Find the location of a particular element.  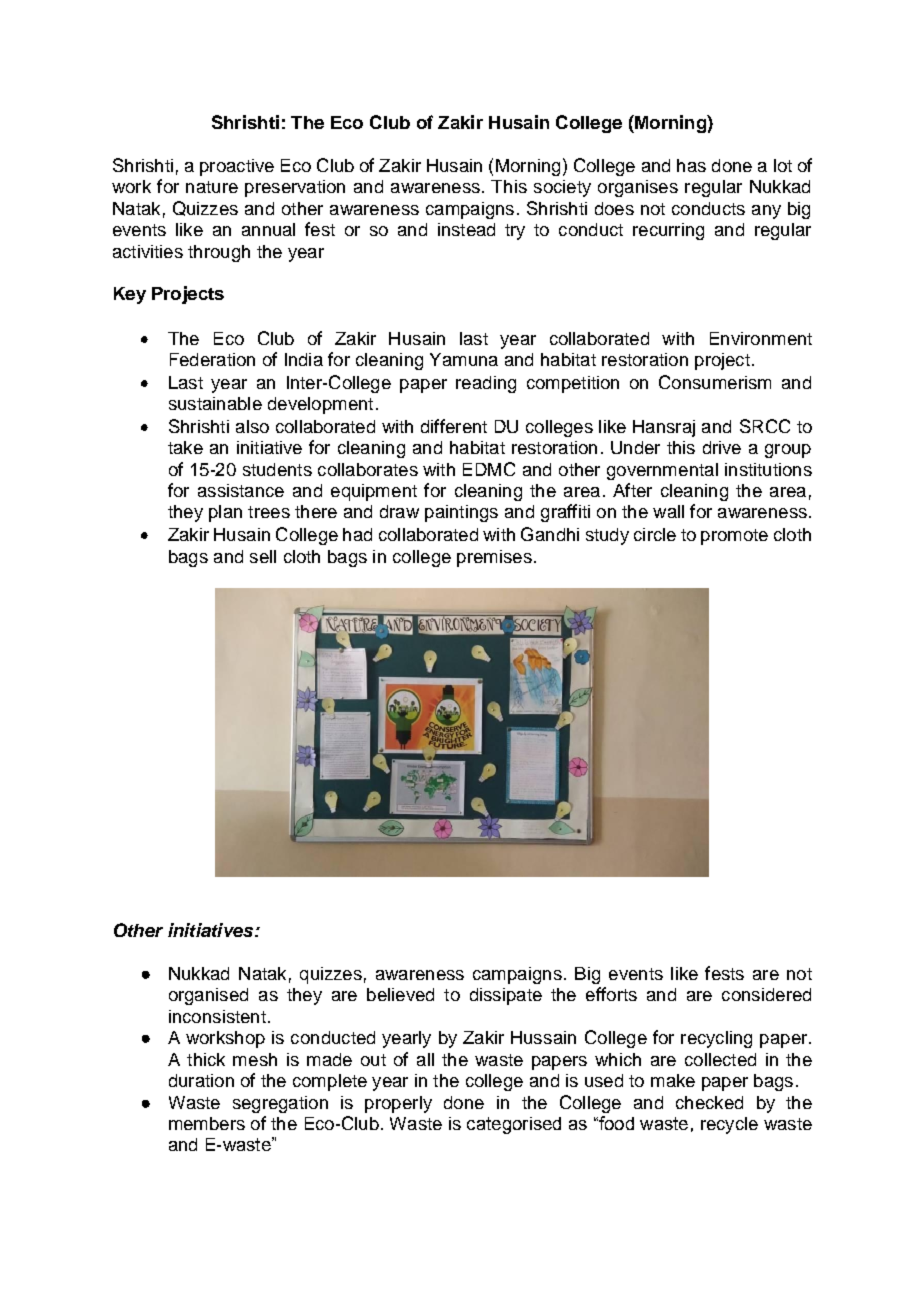

nature is located at coordinates (212, 187).
